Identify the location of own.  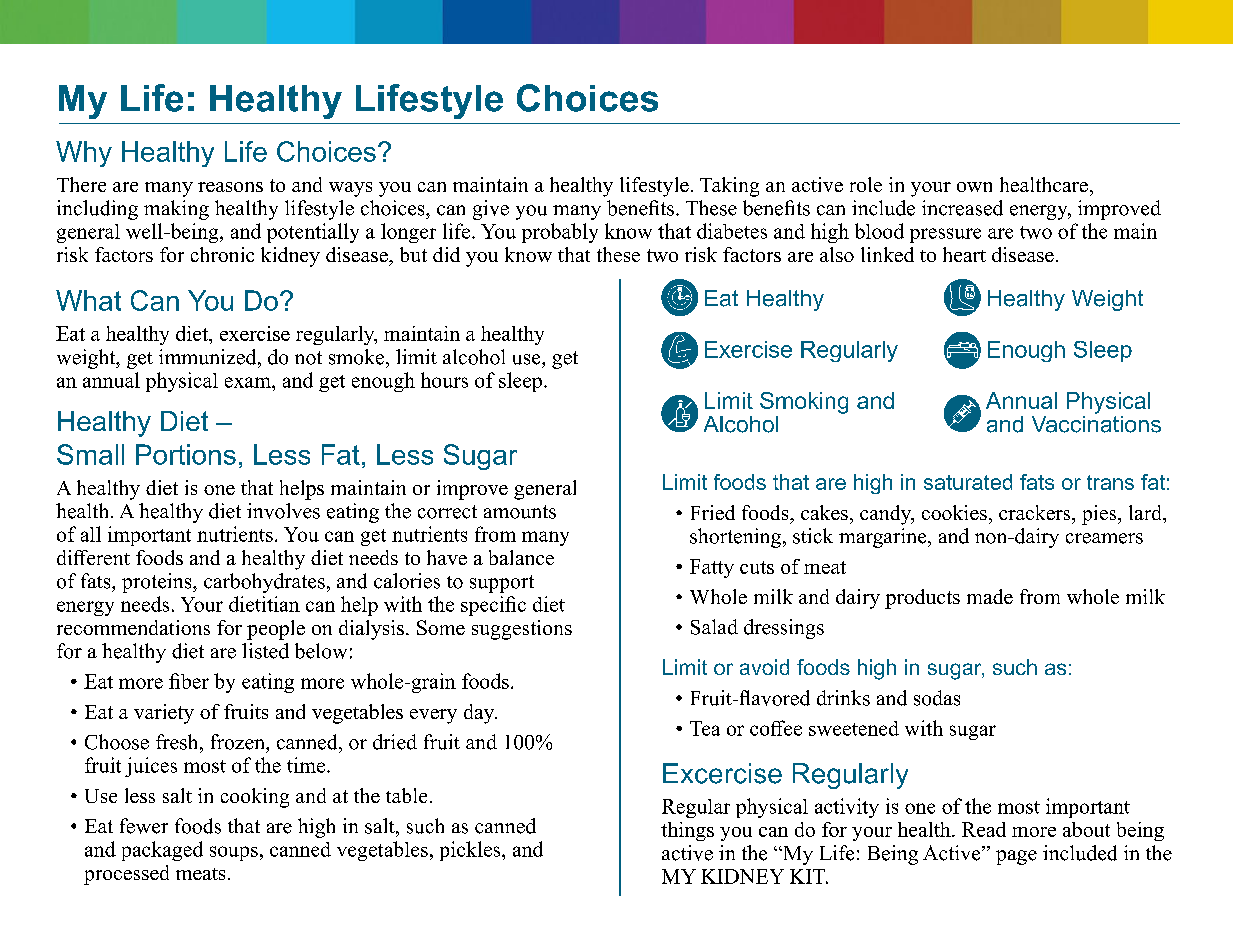
(974, 187).
